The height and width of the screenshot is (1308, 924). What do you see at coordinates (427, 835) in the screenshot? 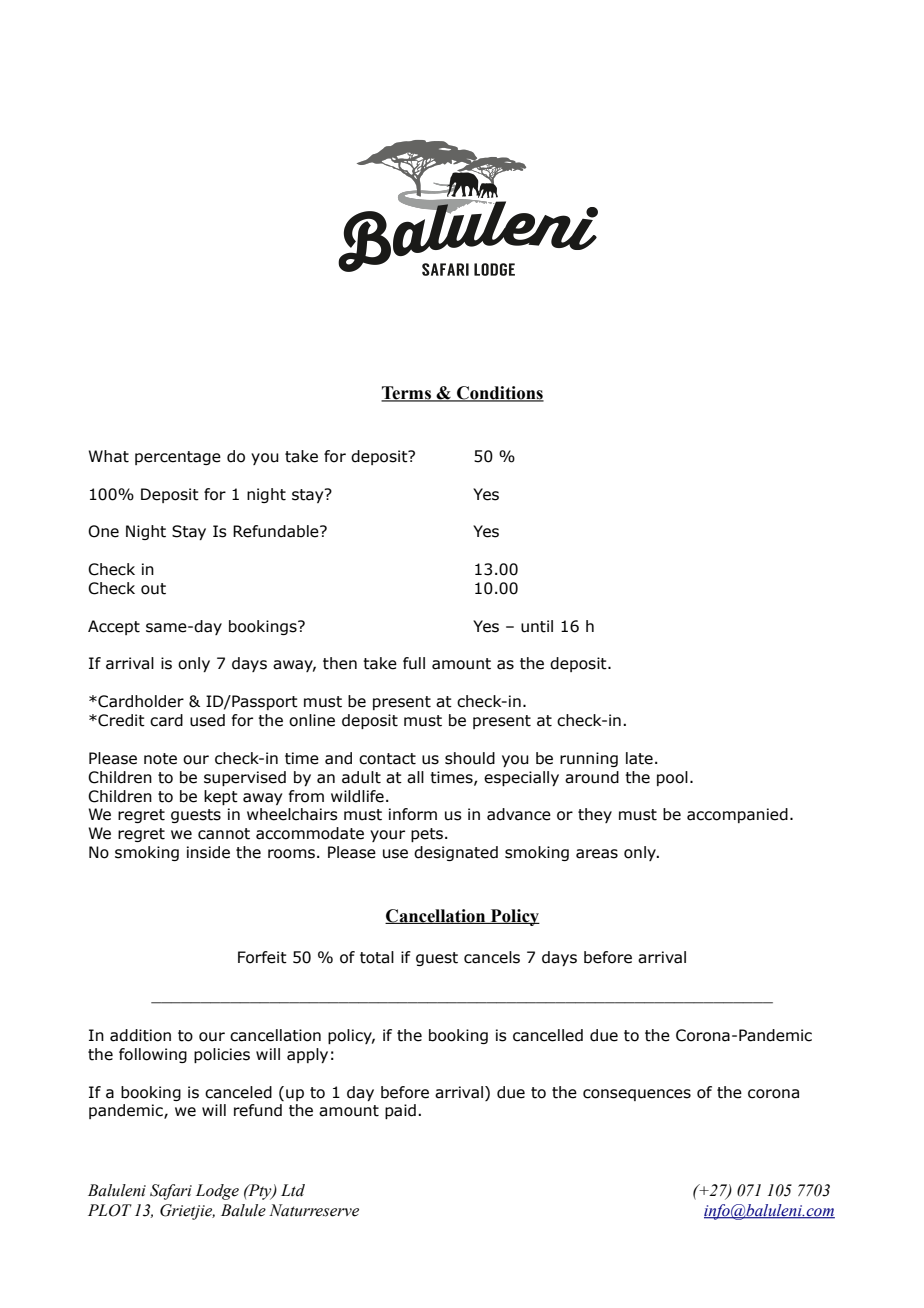
I see `pets` at bounding box center [427, 835].
